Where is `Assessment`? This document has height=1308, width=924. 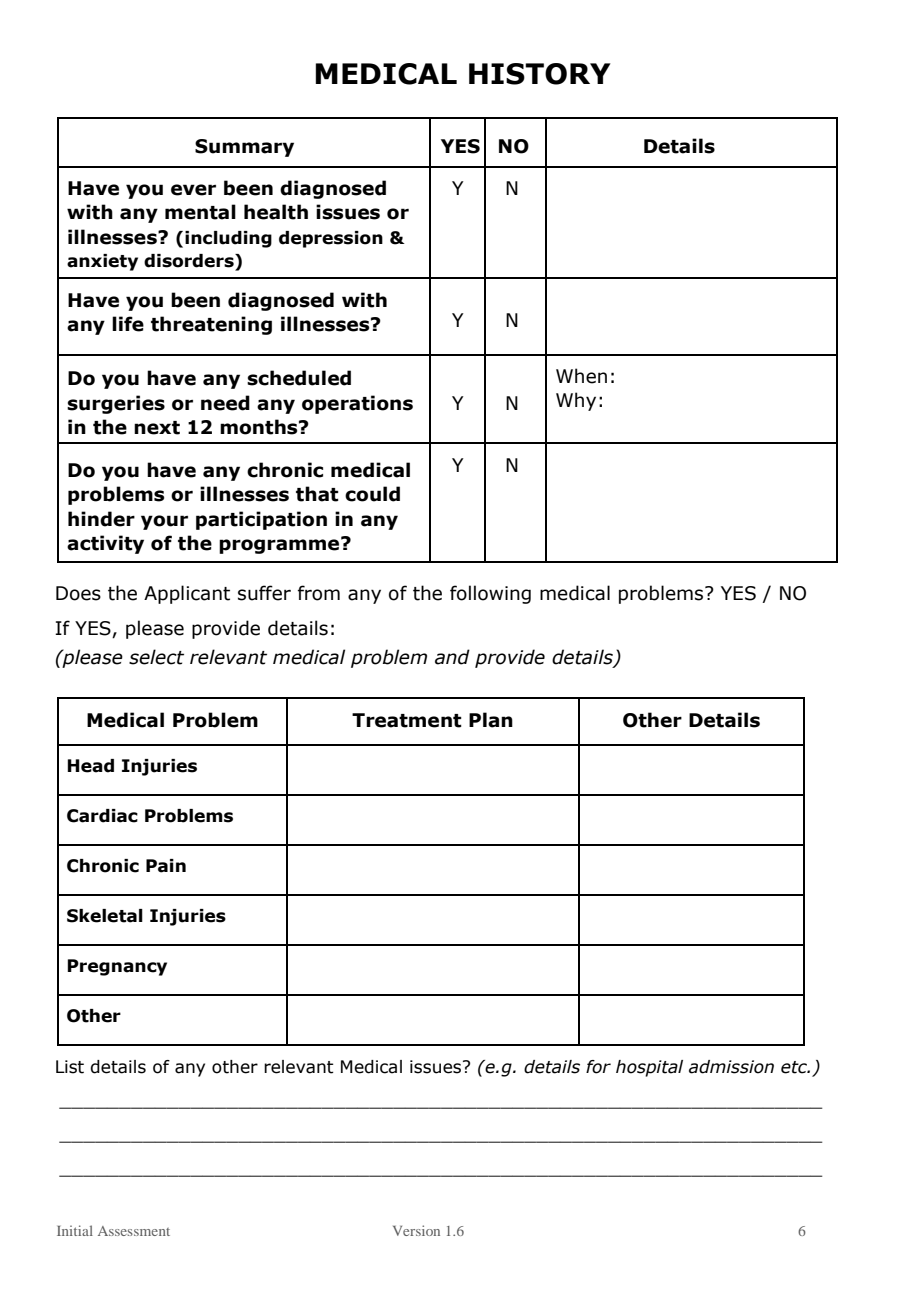 Assessment is located at coordinates (134, 1231).
